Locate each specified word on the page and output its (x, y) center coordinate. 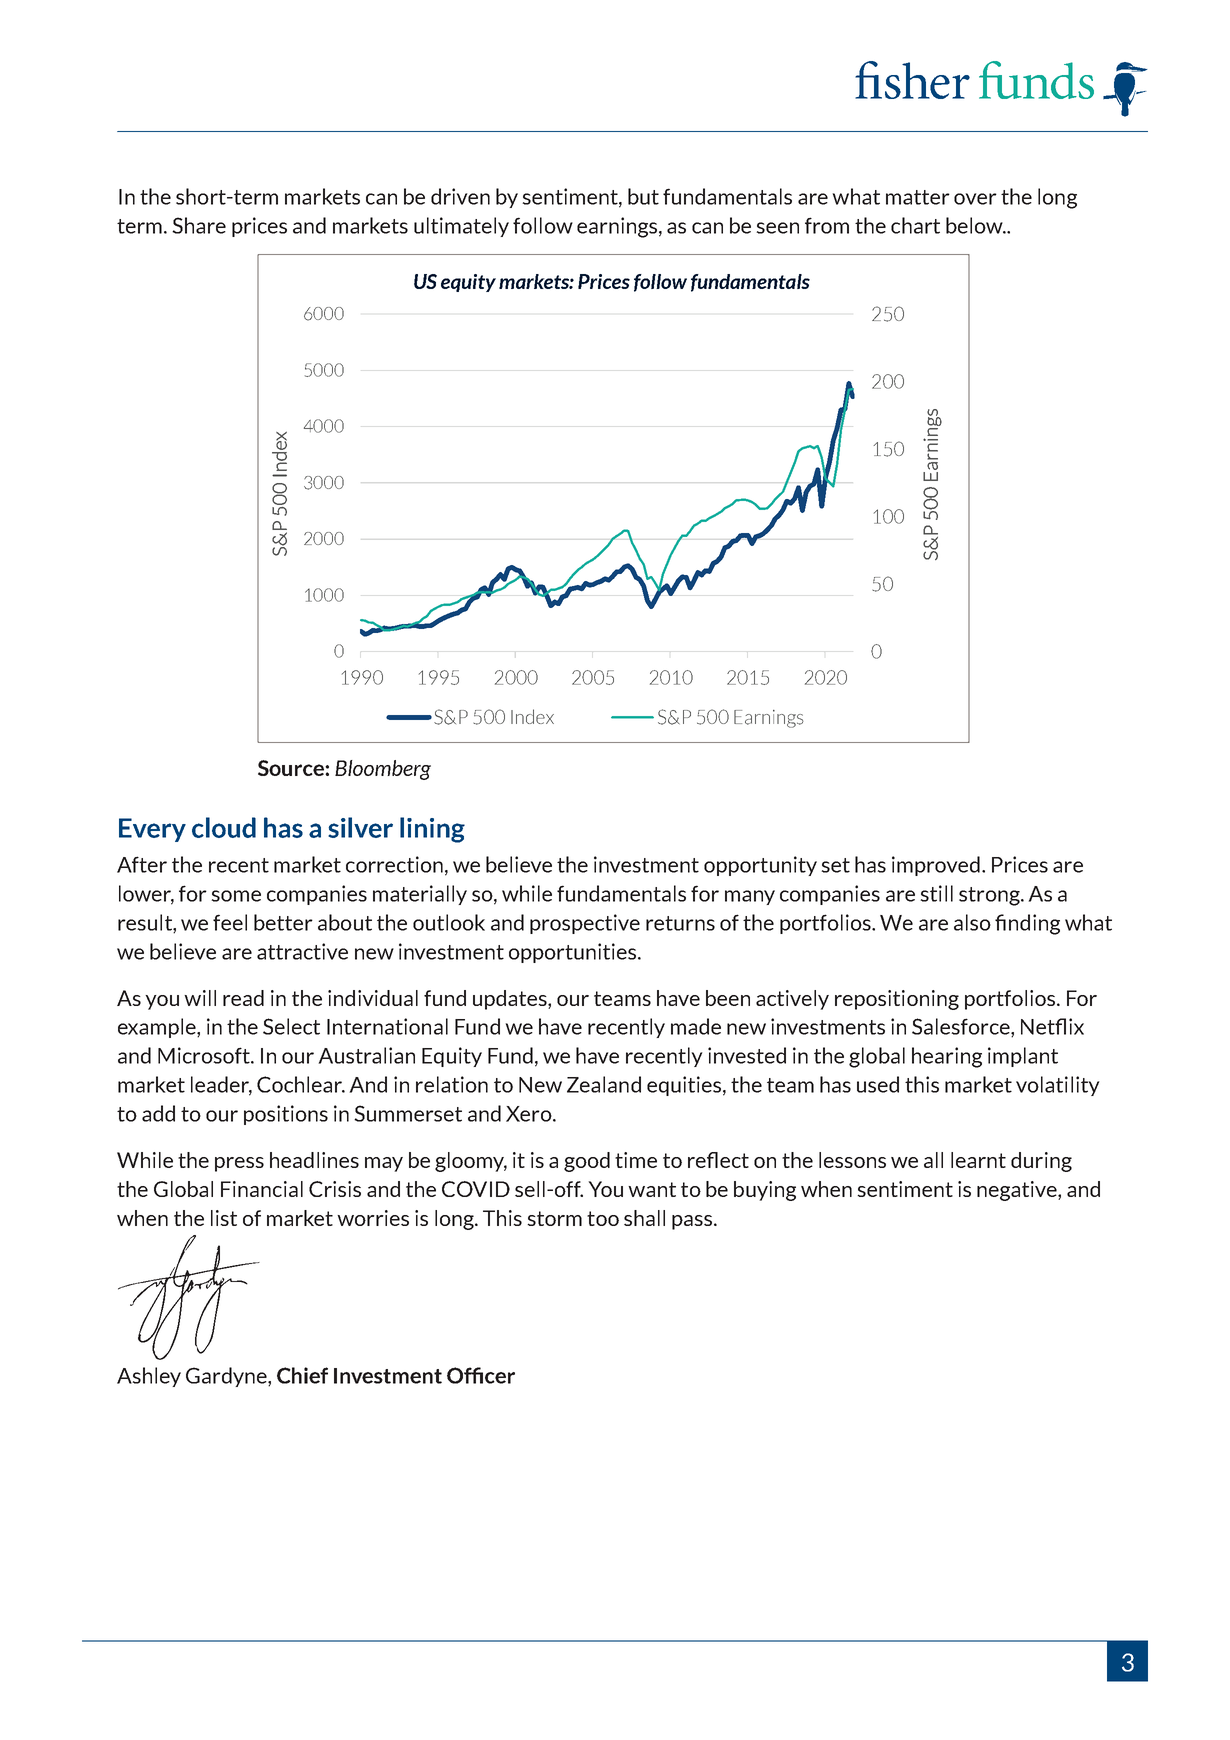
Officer (481, 1375)
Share (199, 225)
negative (1018, 1191)
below (975, 225)
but (643, 196)
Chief (302, 1375)
